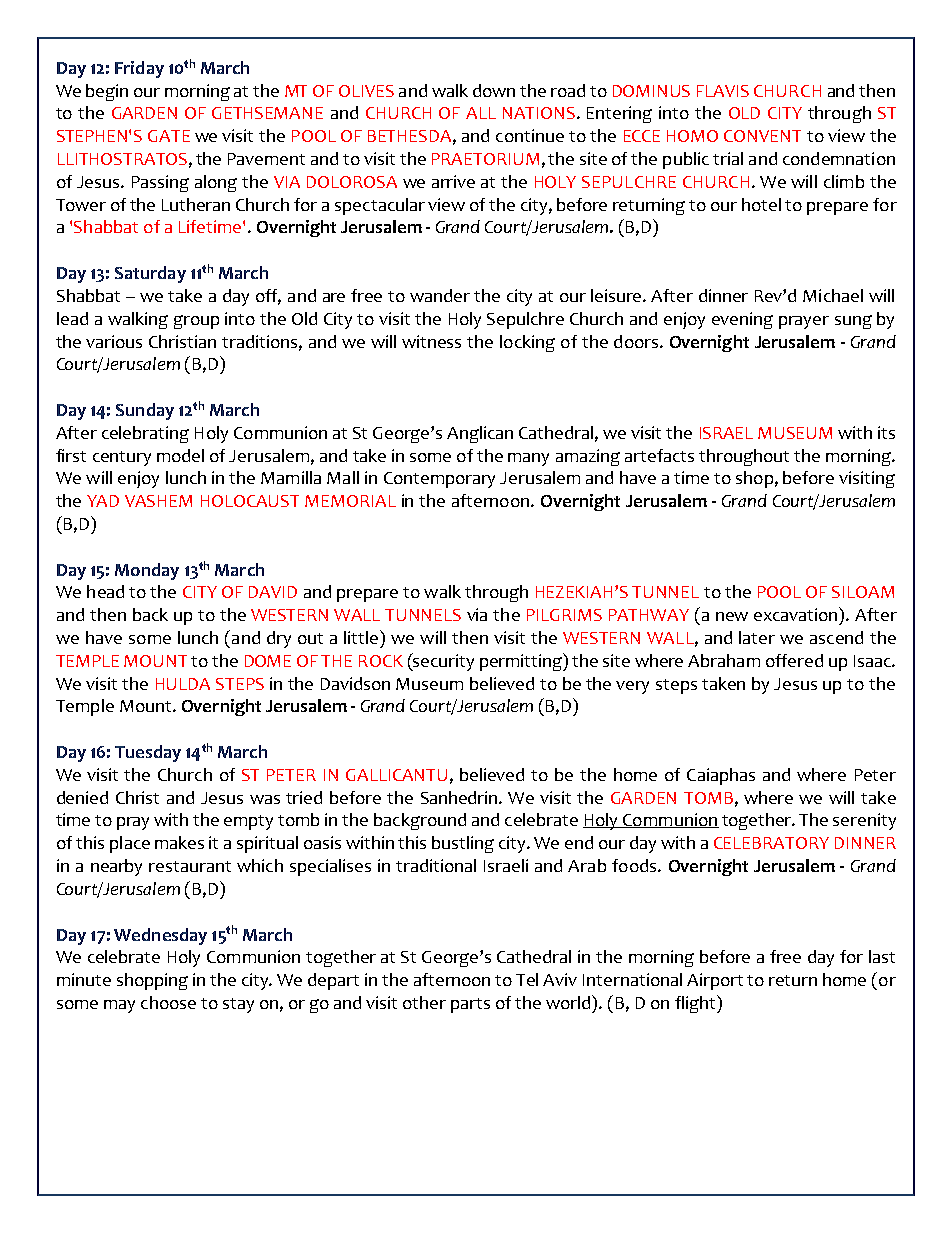 The image size is (952, 1233). I want to click on Monday, so click(147, 571).
